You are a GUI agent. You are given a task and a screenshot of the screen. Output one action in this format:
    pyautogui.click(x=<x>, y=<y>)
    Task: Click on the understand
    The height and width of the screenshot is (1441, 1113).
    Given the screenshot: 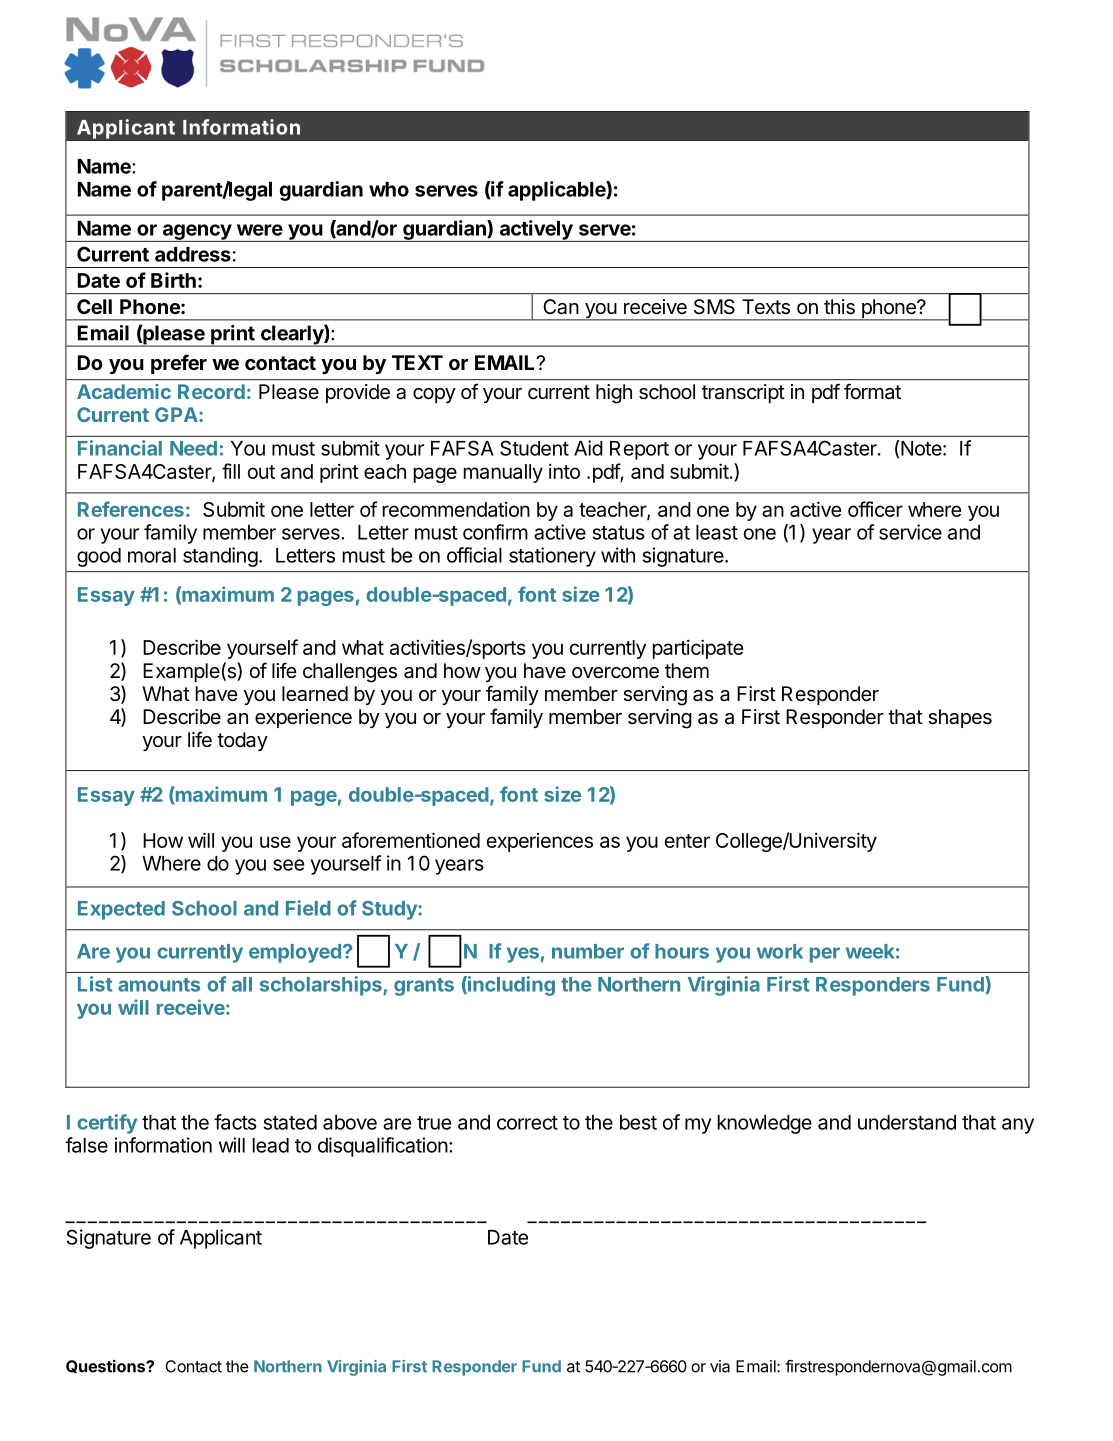 What is the action you would take?
    pyautogui.click(x=907, y=1122)
